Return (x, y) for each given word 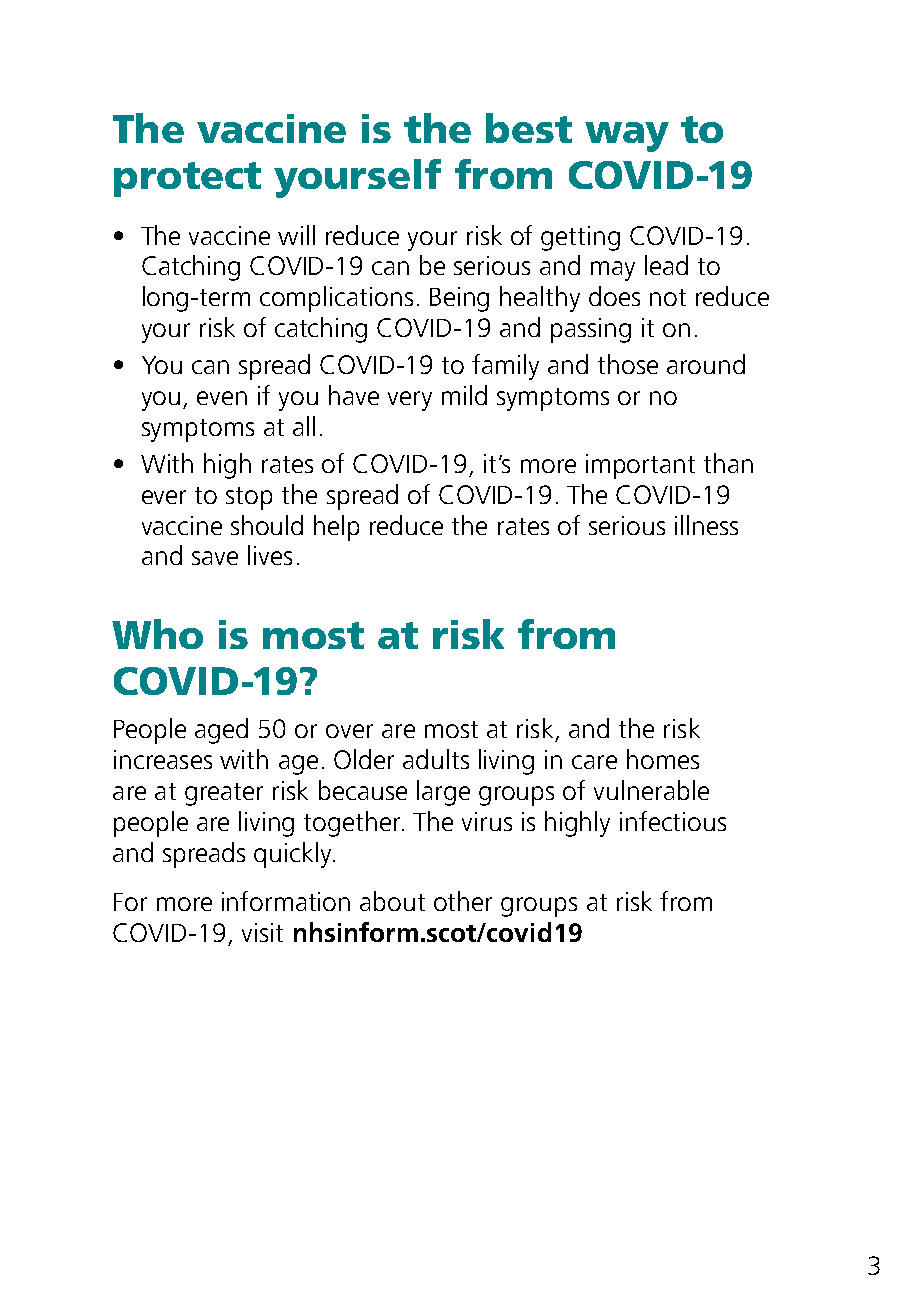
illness (706, 525)
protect (187, 179)
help (336, 528)
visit (262, 932)
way (627, 137)
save (215, 558)
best (529, 128)
